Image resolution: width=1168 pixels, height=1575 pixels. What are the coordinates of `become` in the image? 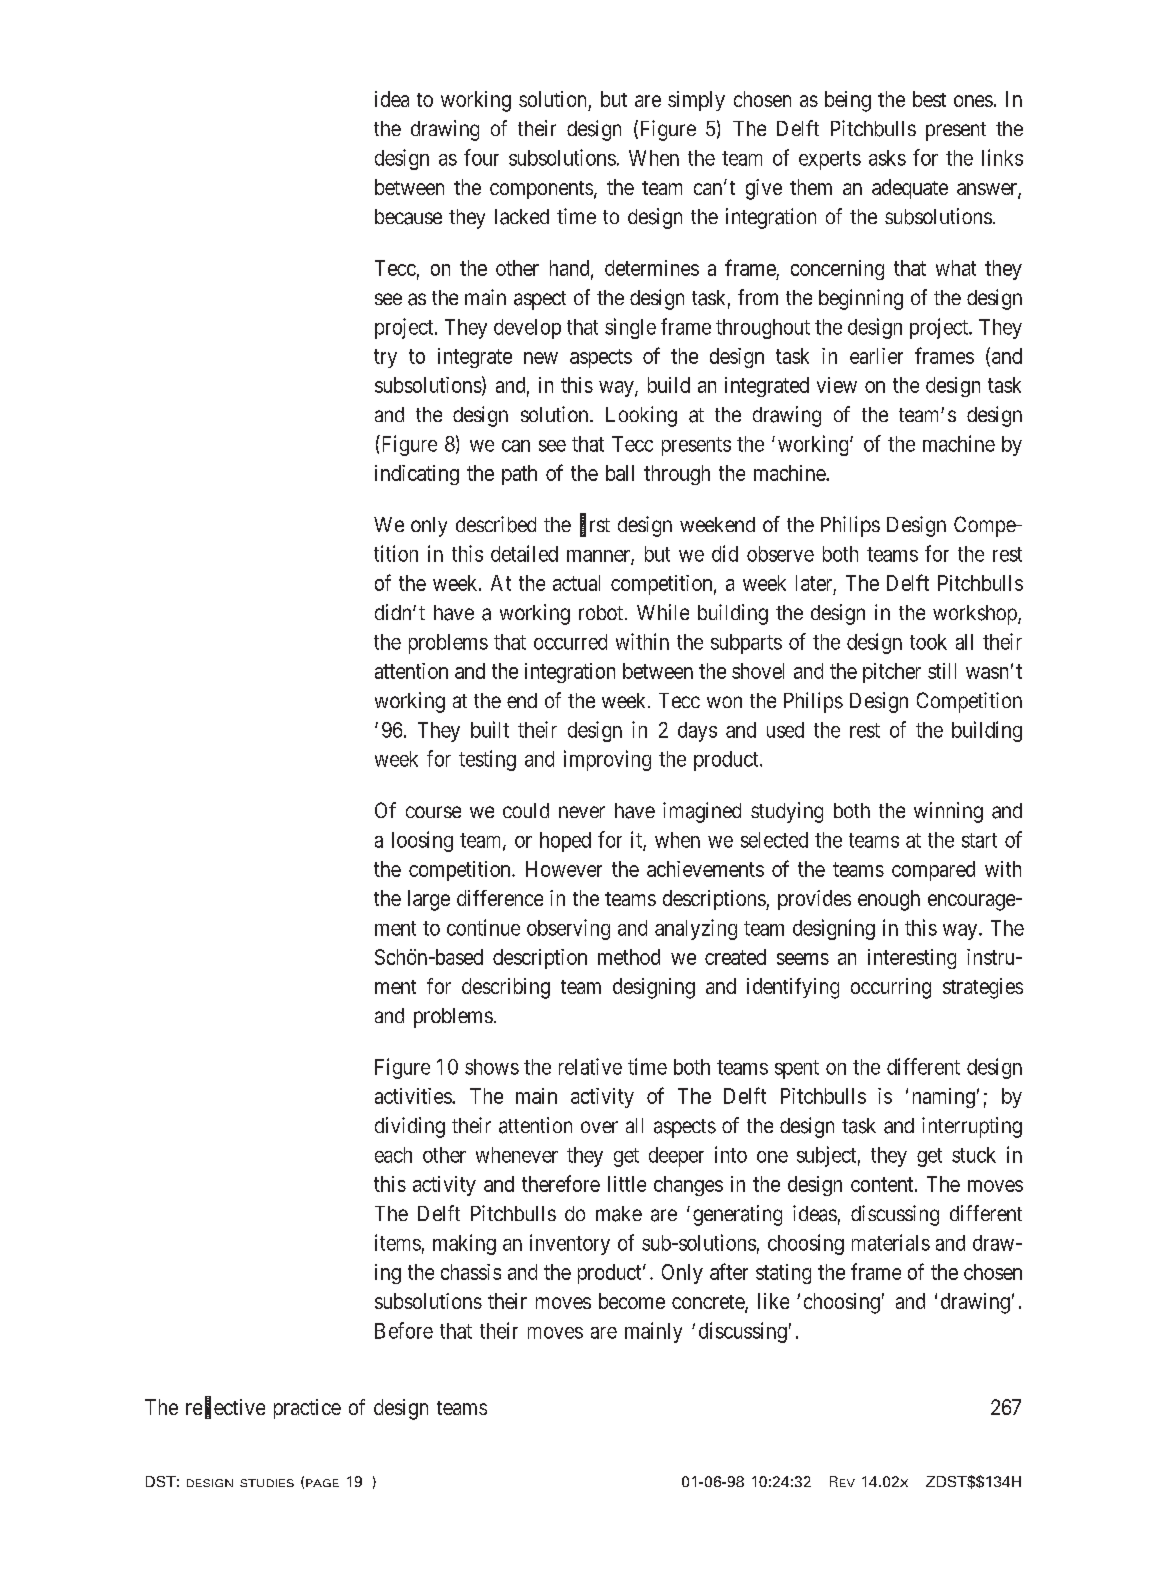 It's located at (632, 1301).
